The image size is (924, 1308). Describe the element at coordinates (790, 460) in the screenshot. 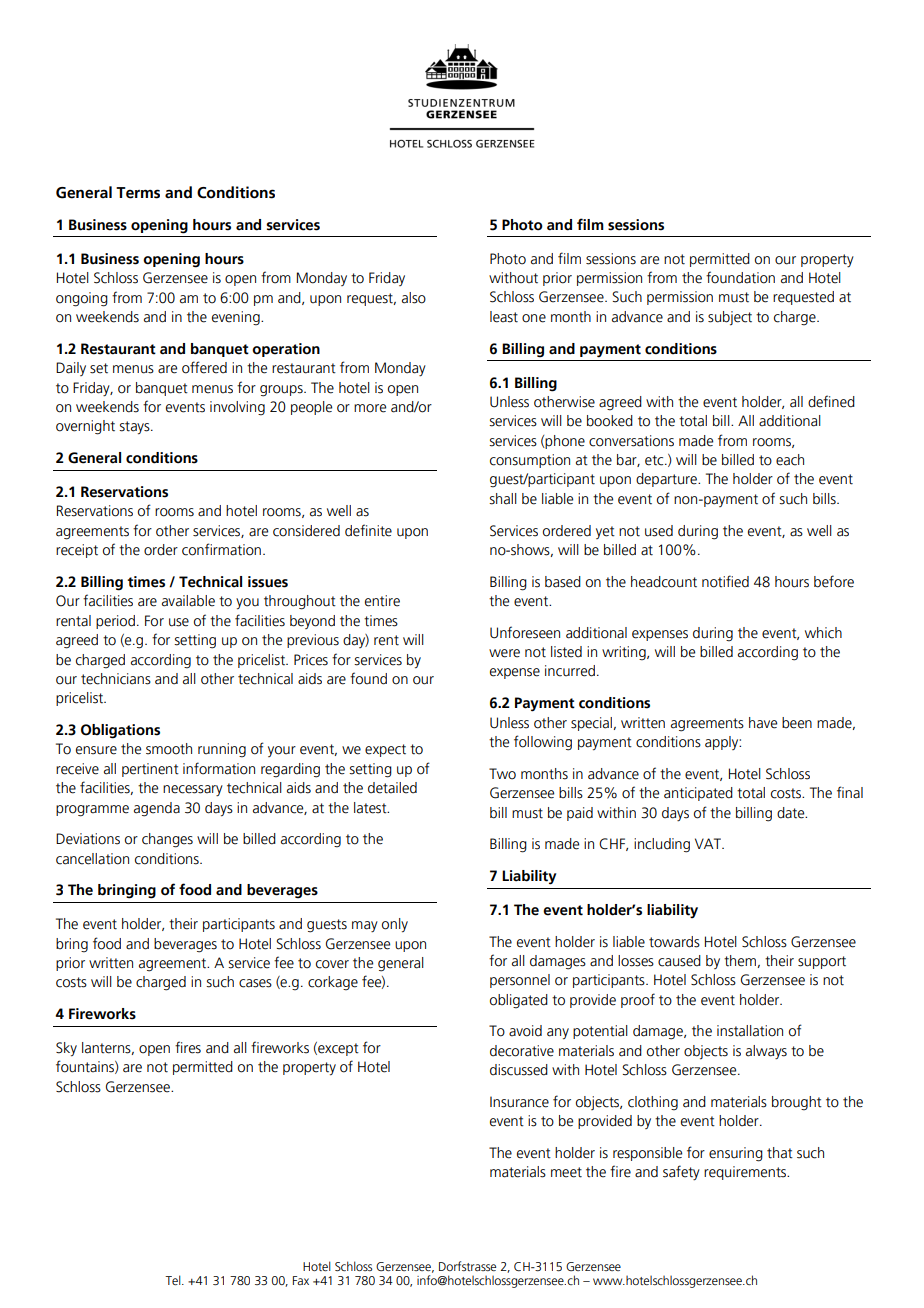

I see `each` at that location.
